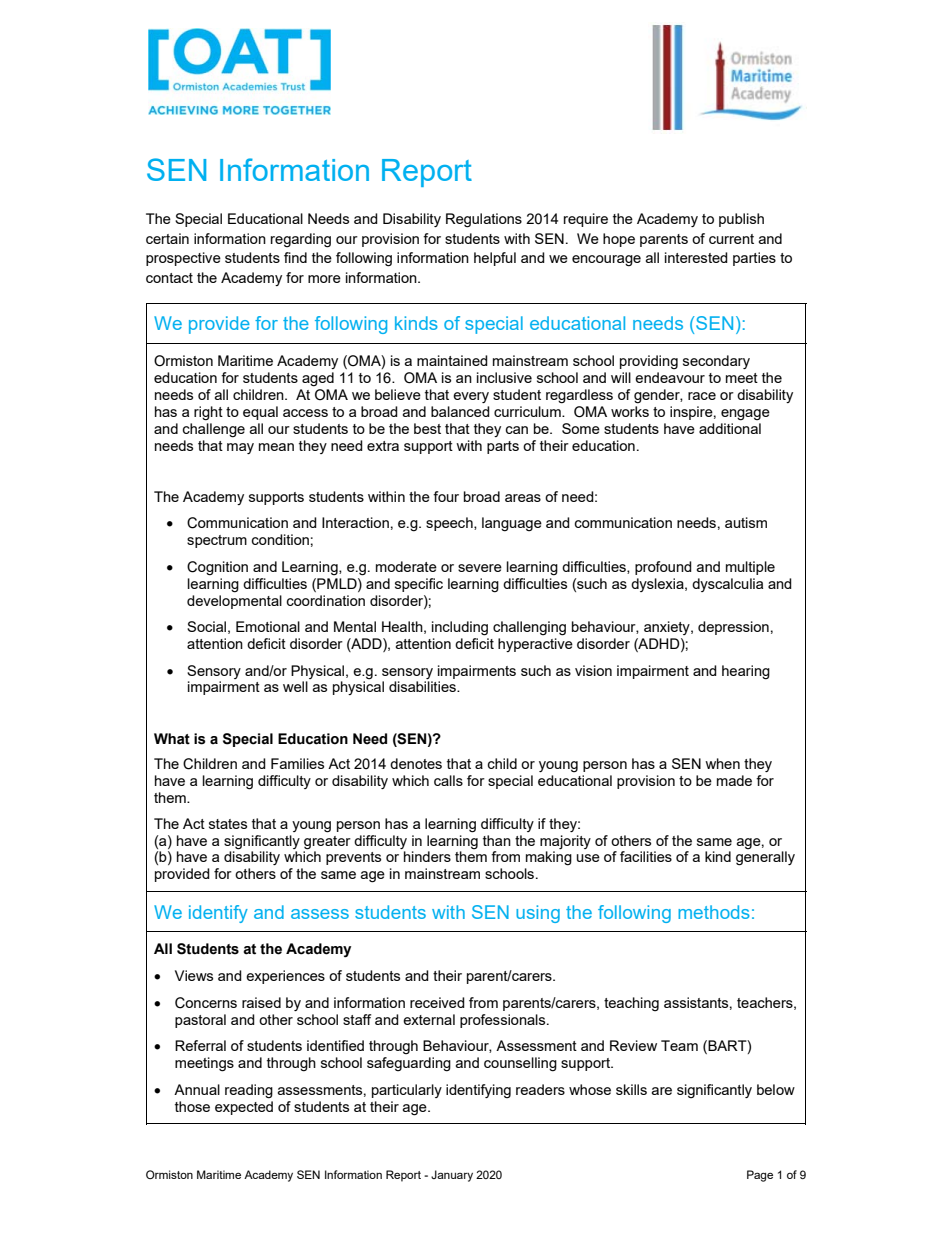 The height and width of the image is (1233, 952). What do you see at coordinates (295, 686) in the image?
I see `well` at bounding box center [295, 686].
